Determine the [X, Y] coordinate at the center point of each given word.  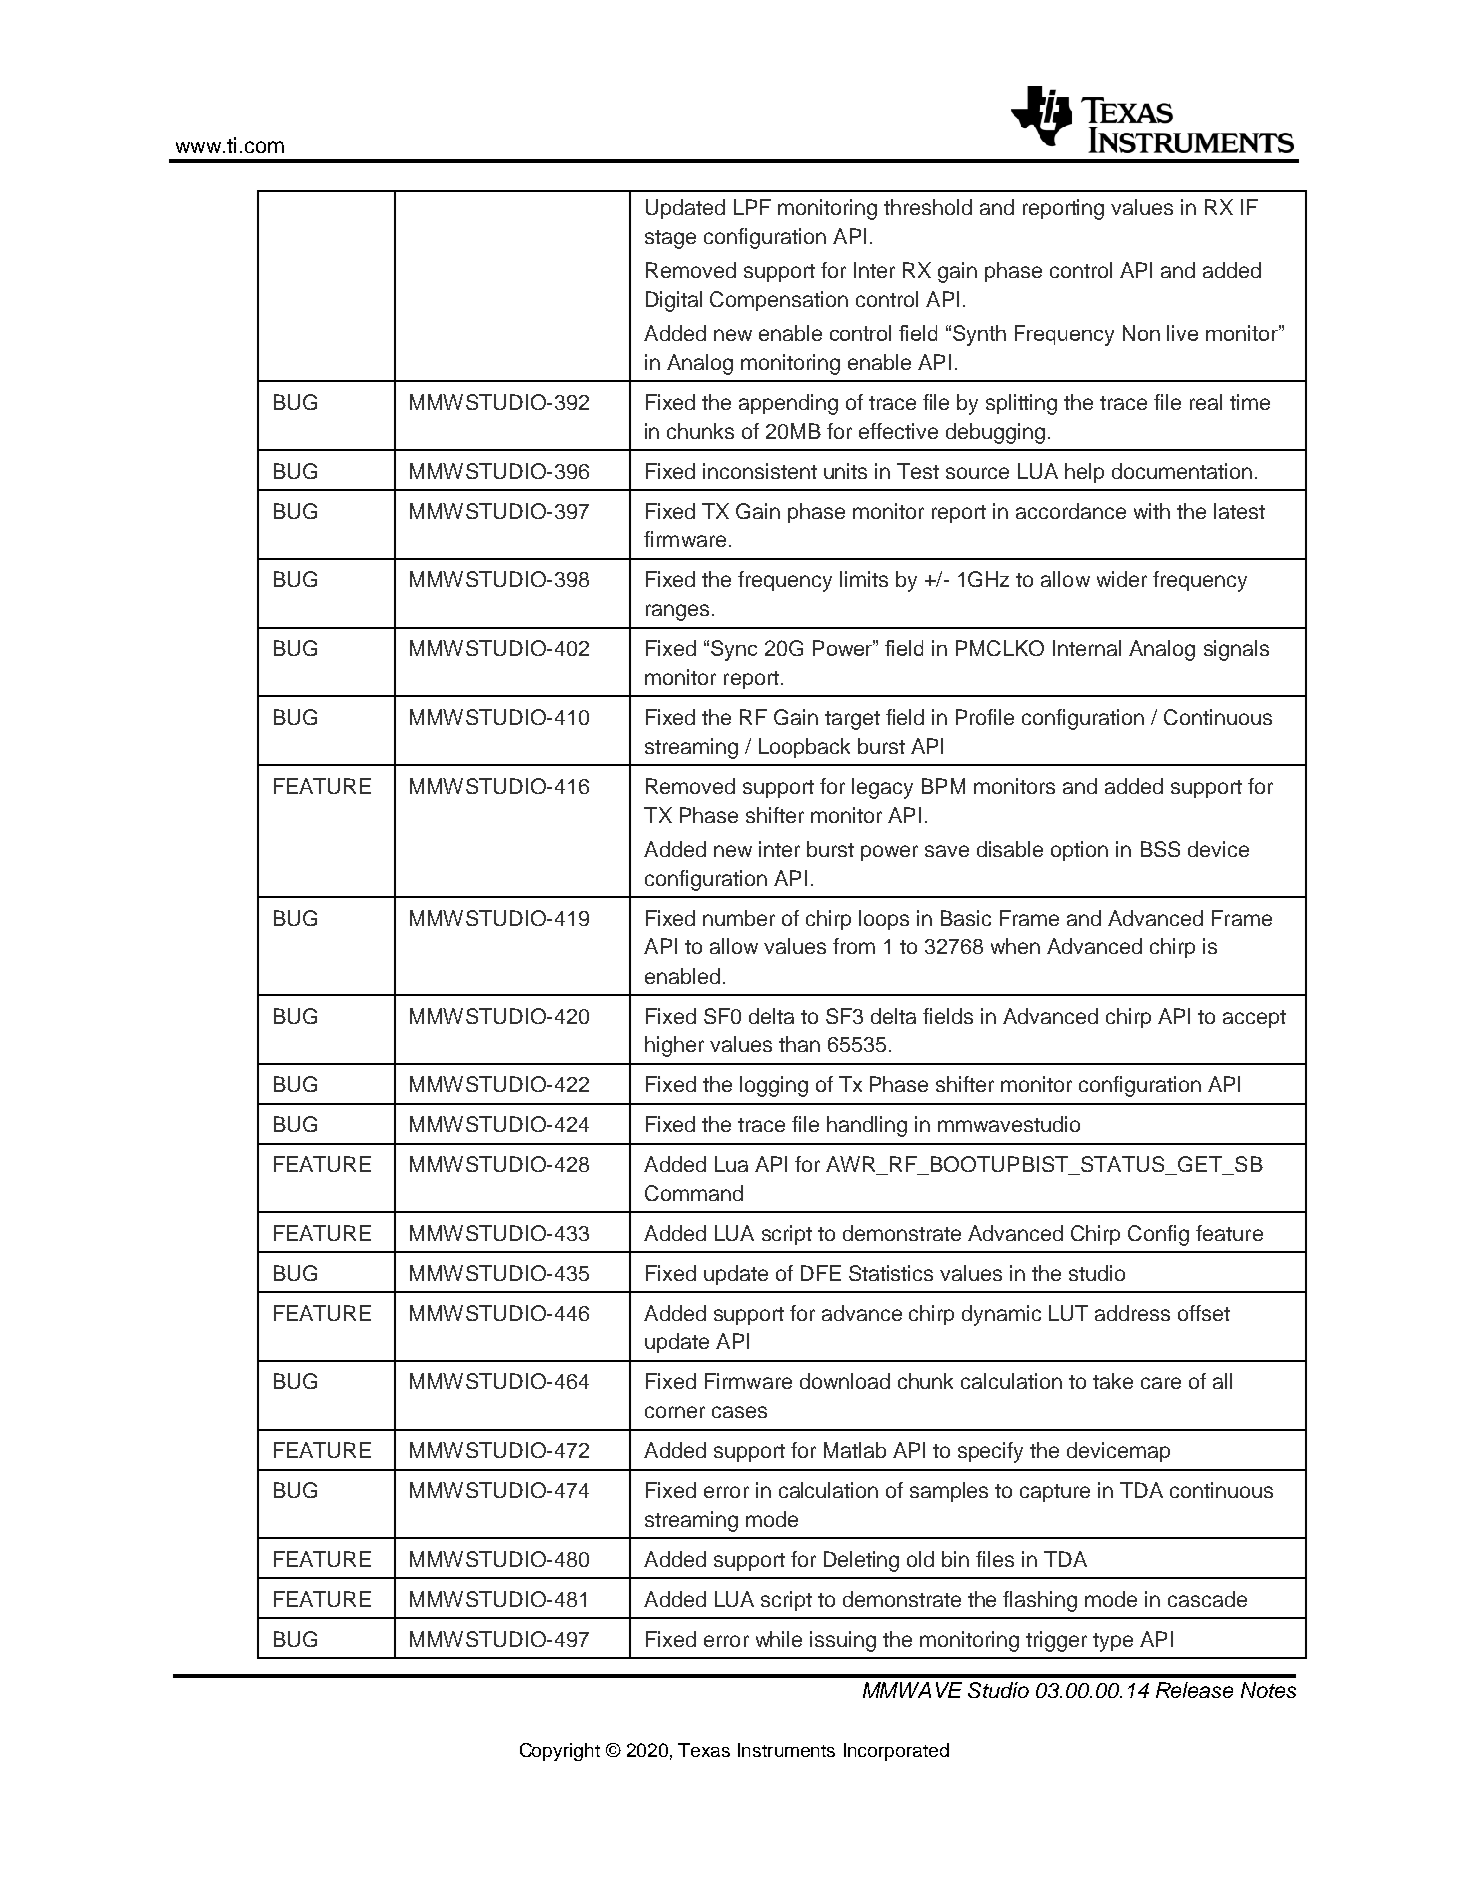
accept [1254, 1019]
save [947, 851]
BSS [1160, 849]
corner [675, 1412]
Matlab [855, 1450]
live [1182, 333]
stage [670, 239]
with [1152, 511]
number [739, 918]
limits [864, 579]
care [1161, 1383]
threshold [928, 207]
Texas [704, 1750]
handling [867, 1126]
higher [674, 1046]
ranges [677, 612]
